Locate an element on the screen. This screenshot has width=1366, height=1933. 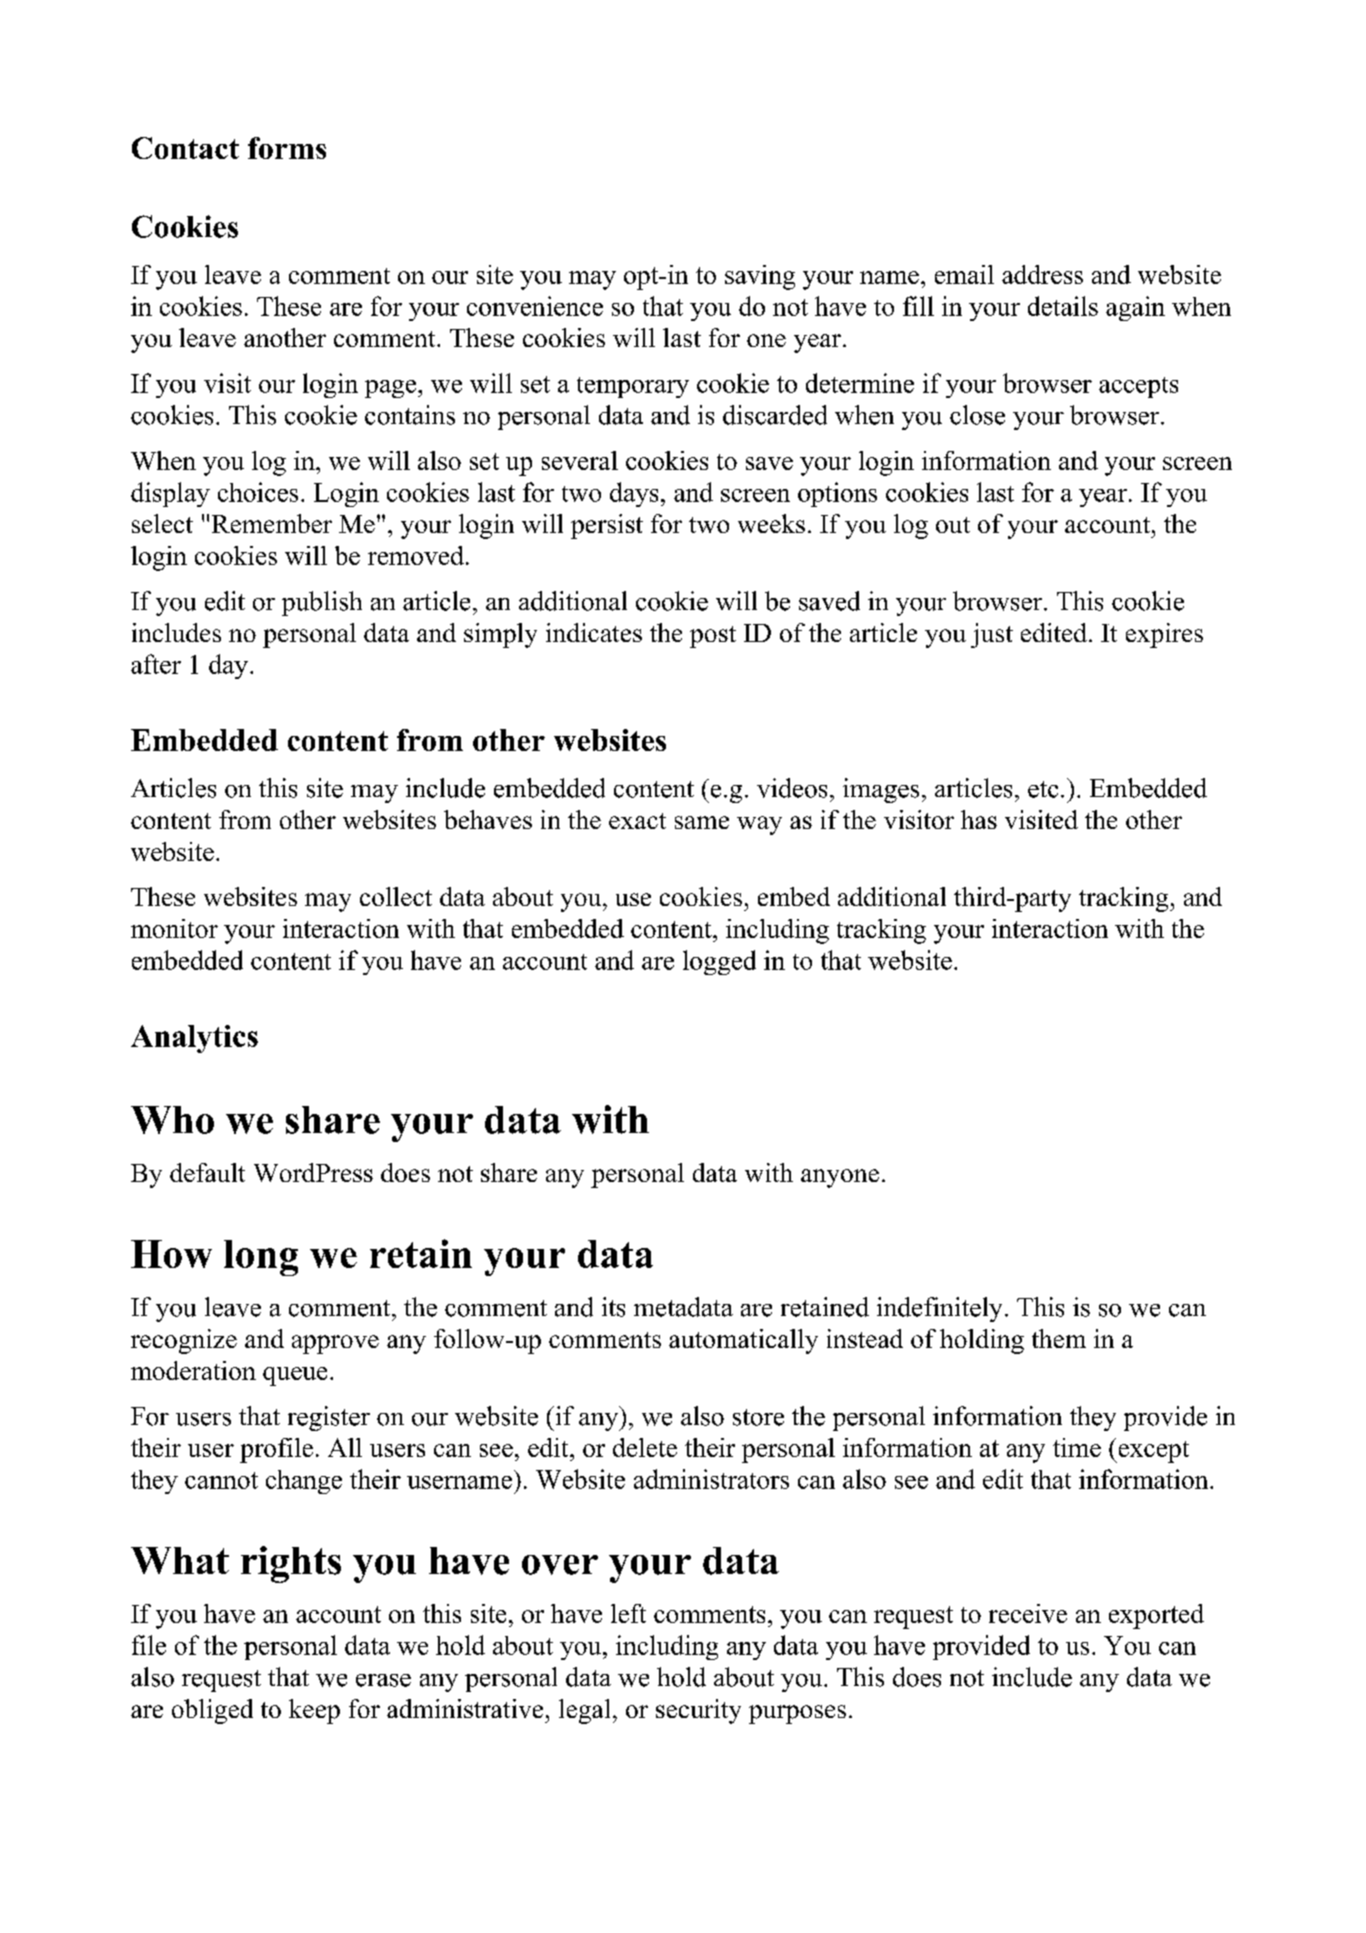
address is located at coordinates (1042, 274).
